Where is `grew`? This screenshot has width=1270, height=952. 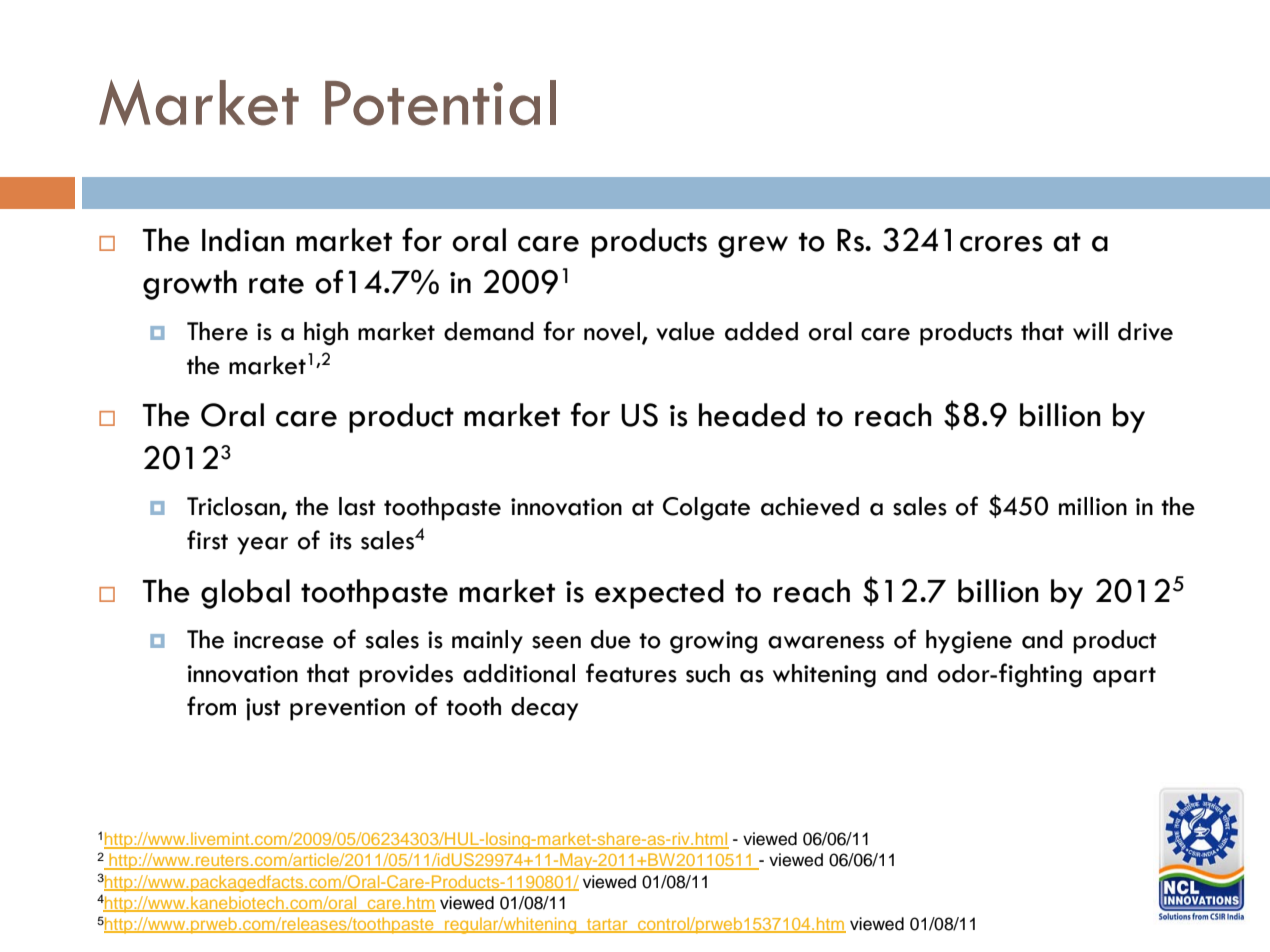
grew is located at coordinates (753, 247).
